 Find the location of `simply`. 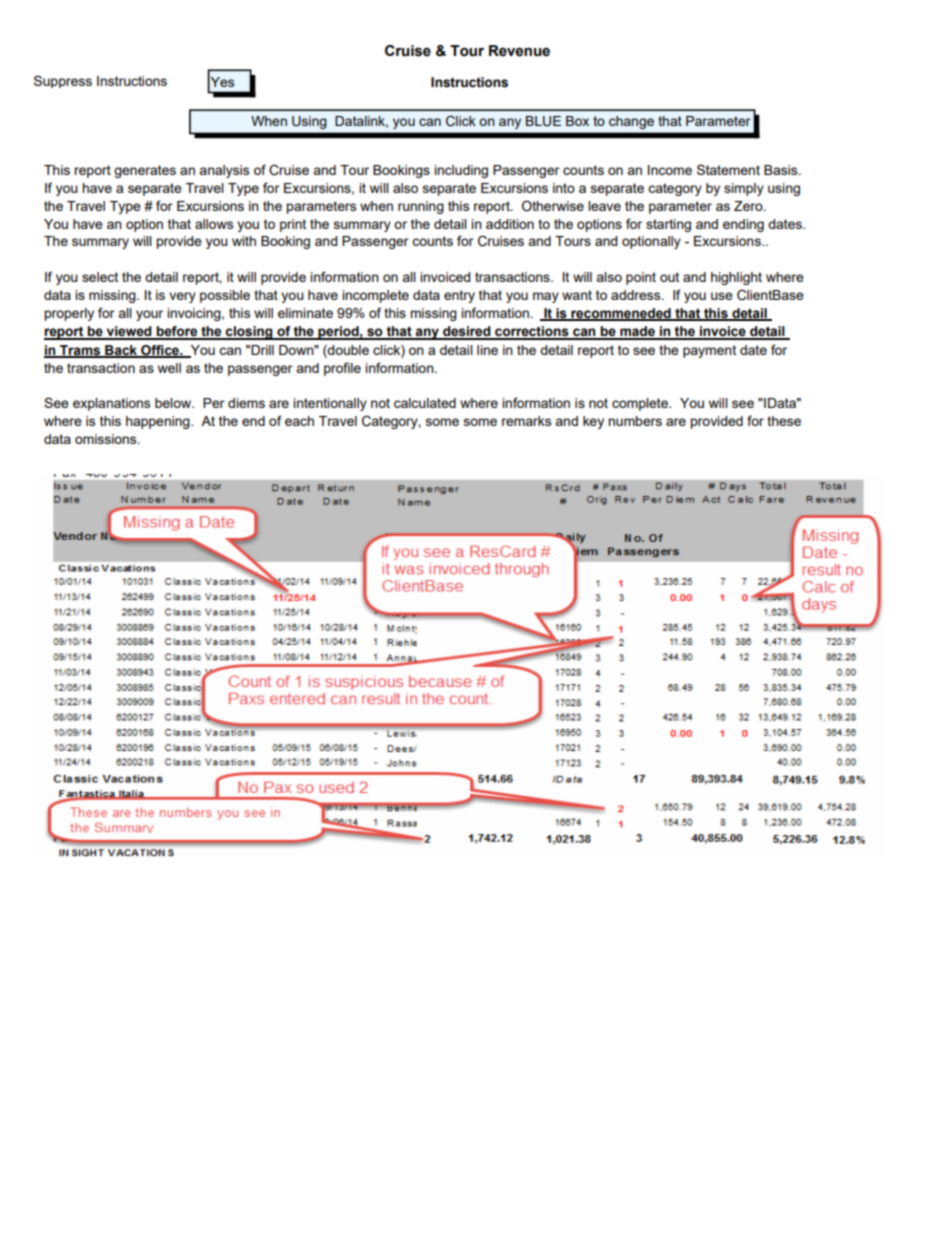

simply is located at coordinates (744, 189).
